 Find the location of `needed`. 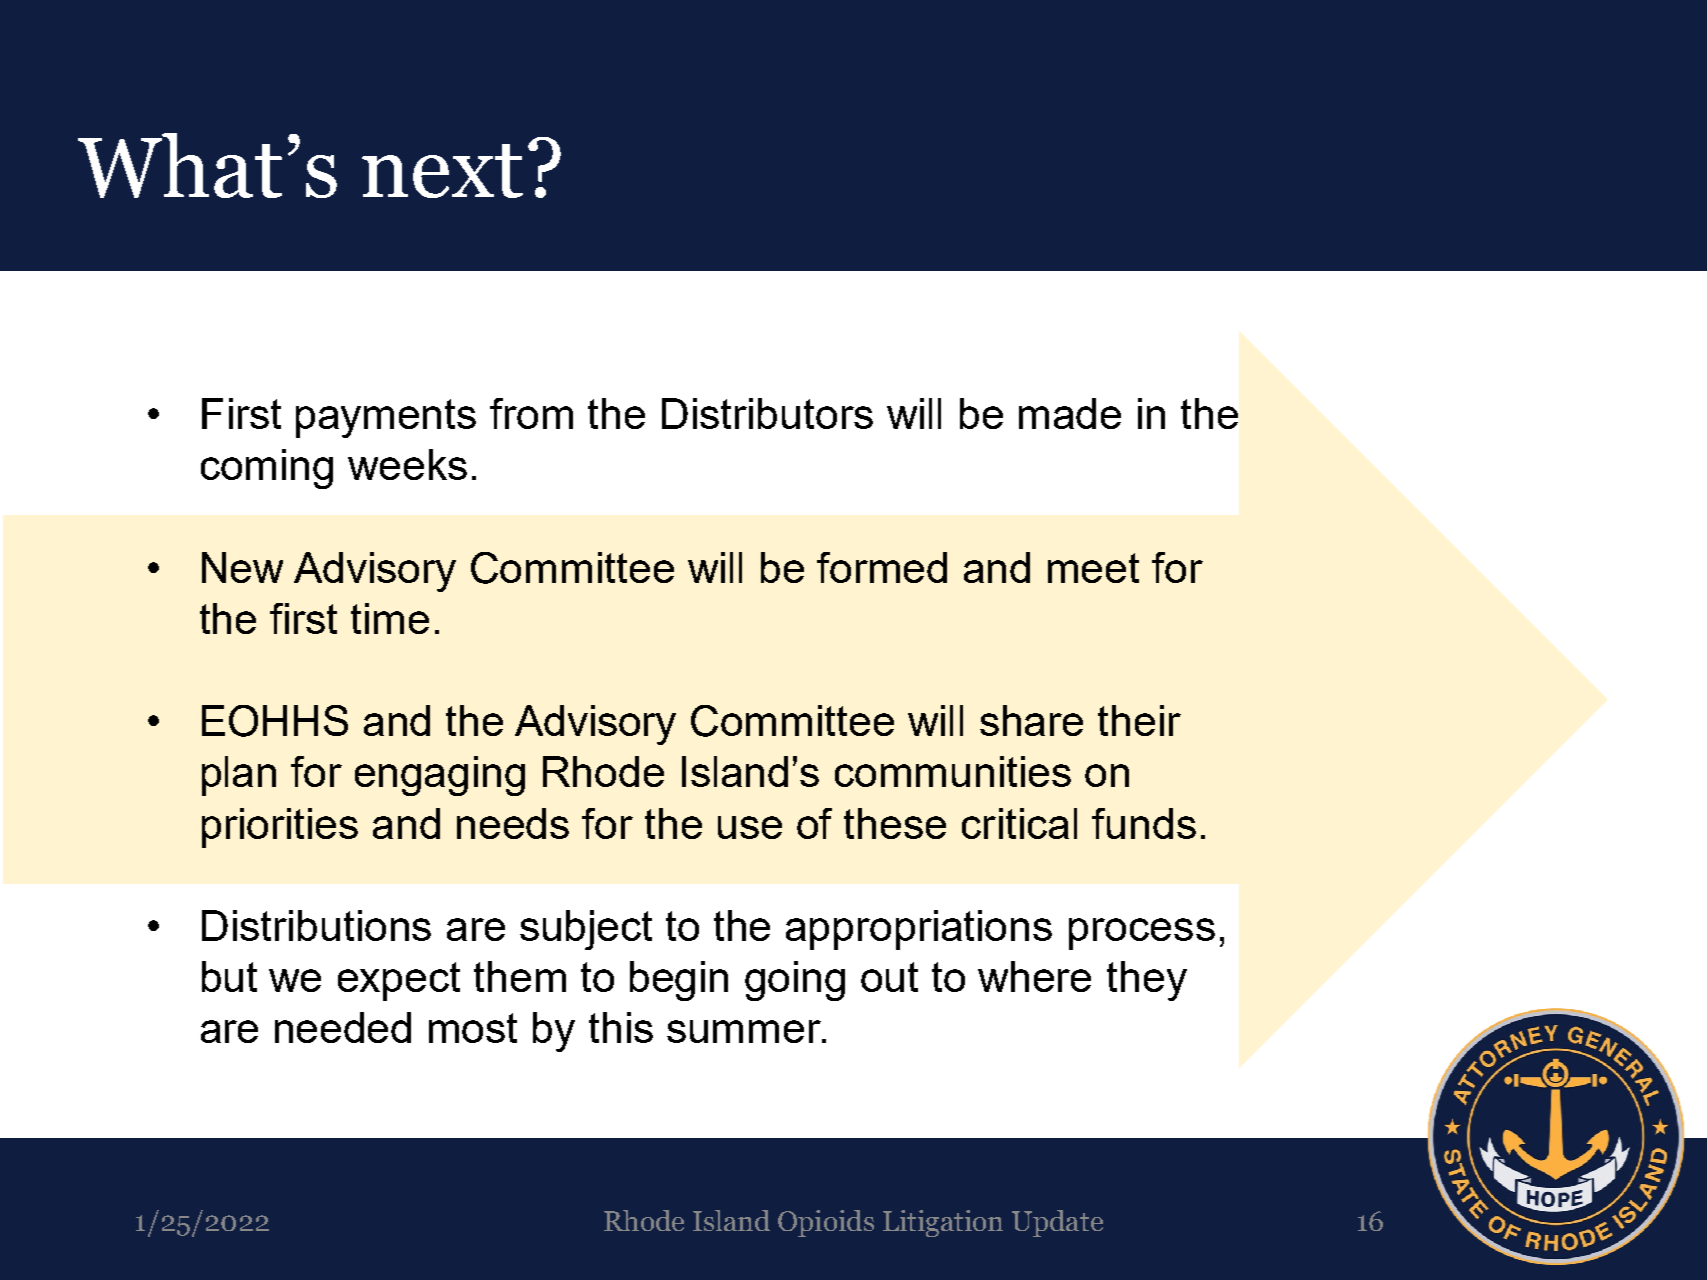

needed is located at coordinates (343, 1027).
